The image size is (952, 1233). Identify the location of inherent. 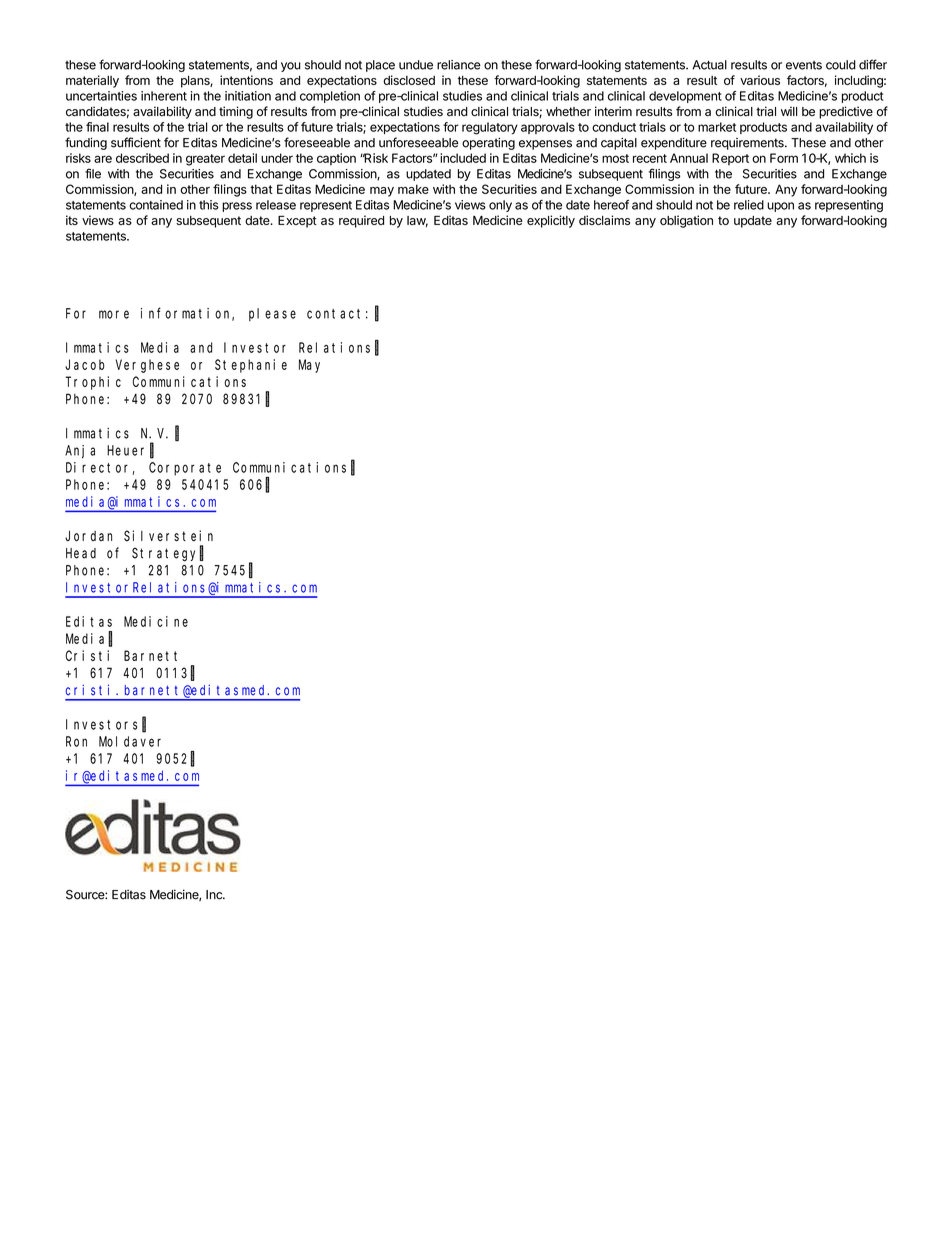
(164, 96).
